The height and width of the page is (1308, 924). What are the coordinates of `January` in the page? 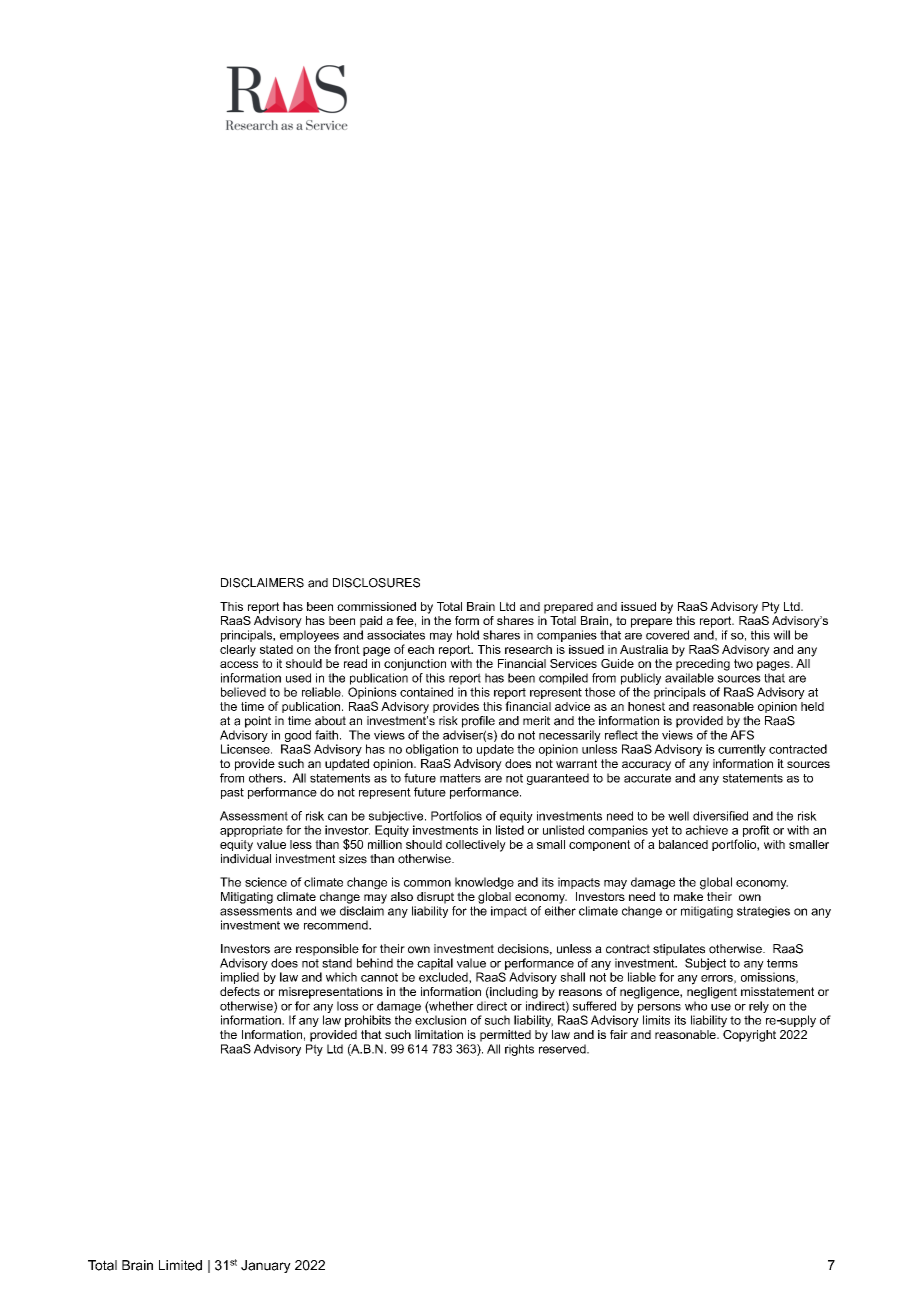 It's located at (266, 1266).
